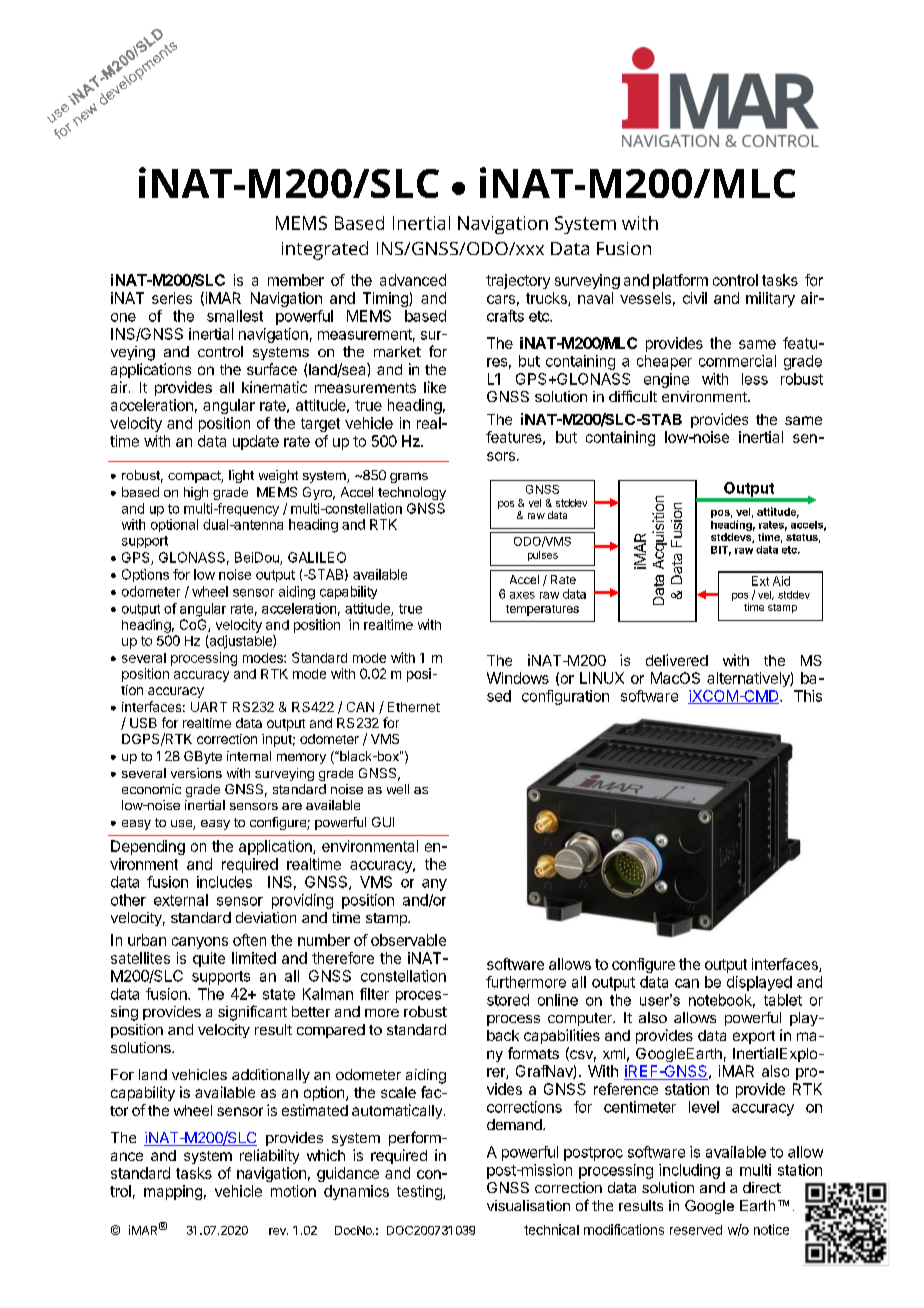 This screenshot has width=924, height=1308. Describe the element at coordinates (695, 298) in the screenshot. I see `civil` at that location.
